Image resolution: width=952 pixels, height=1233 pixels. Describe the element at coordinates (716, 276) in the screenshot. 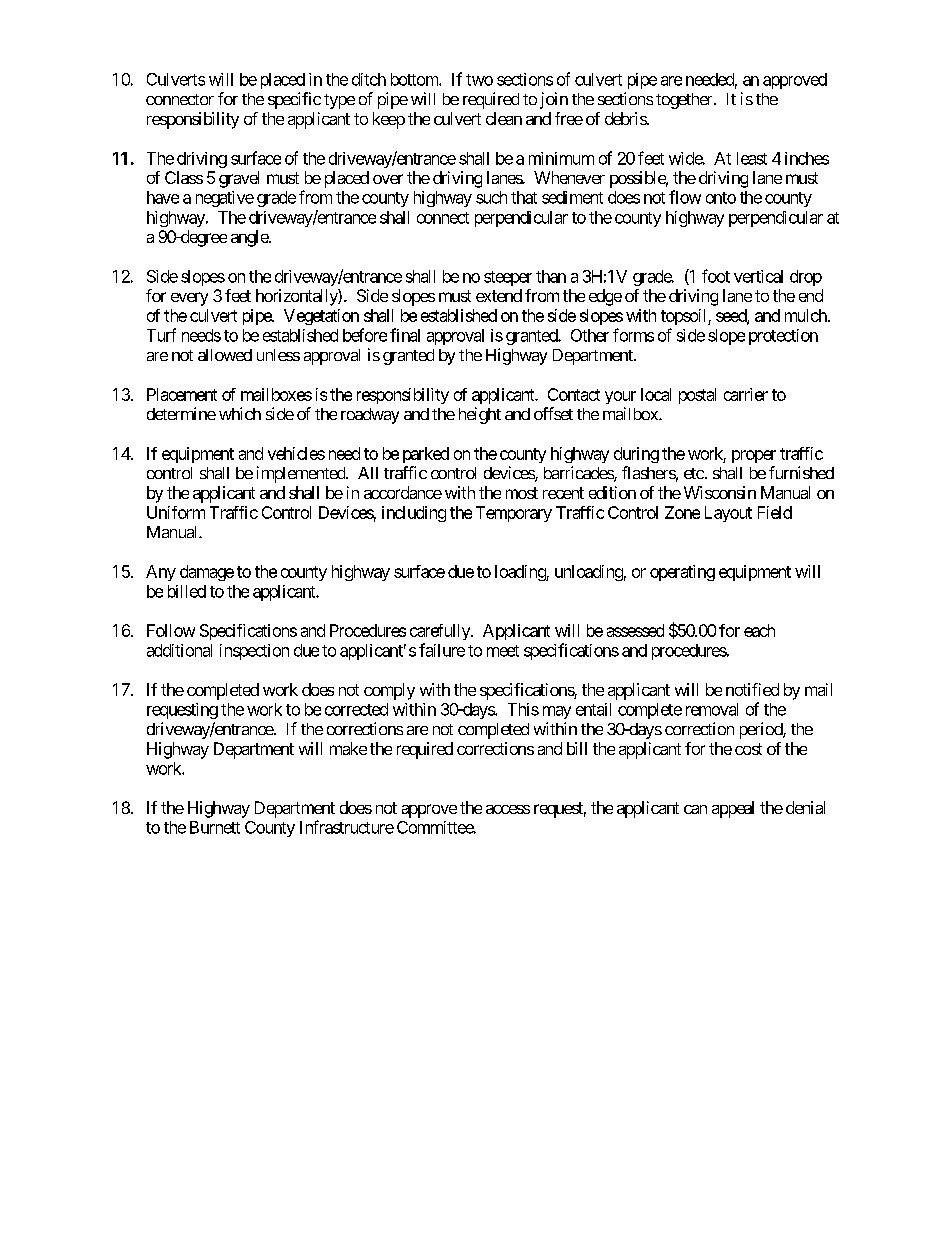

I see `foot` at that location.
